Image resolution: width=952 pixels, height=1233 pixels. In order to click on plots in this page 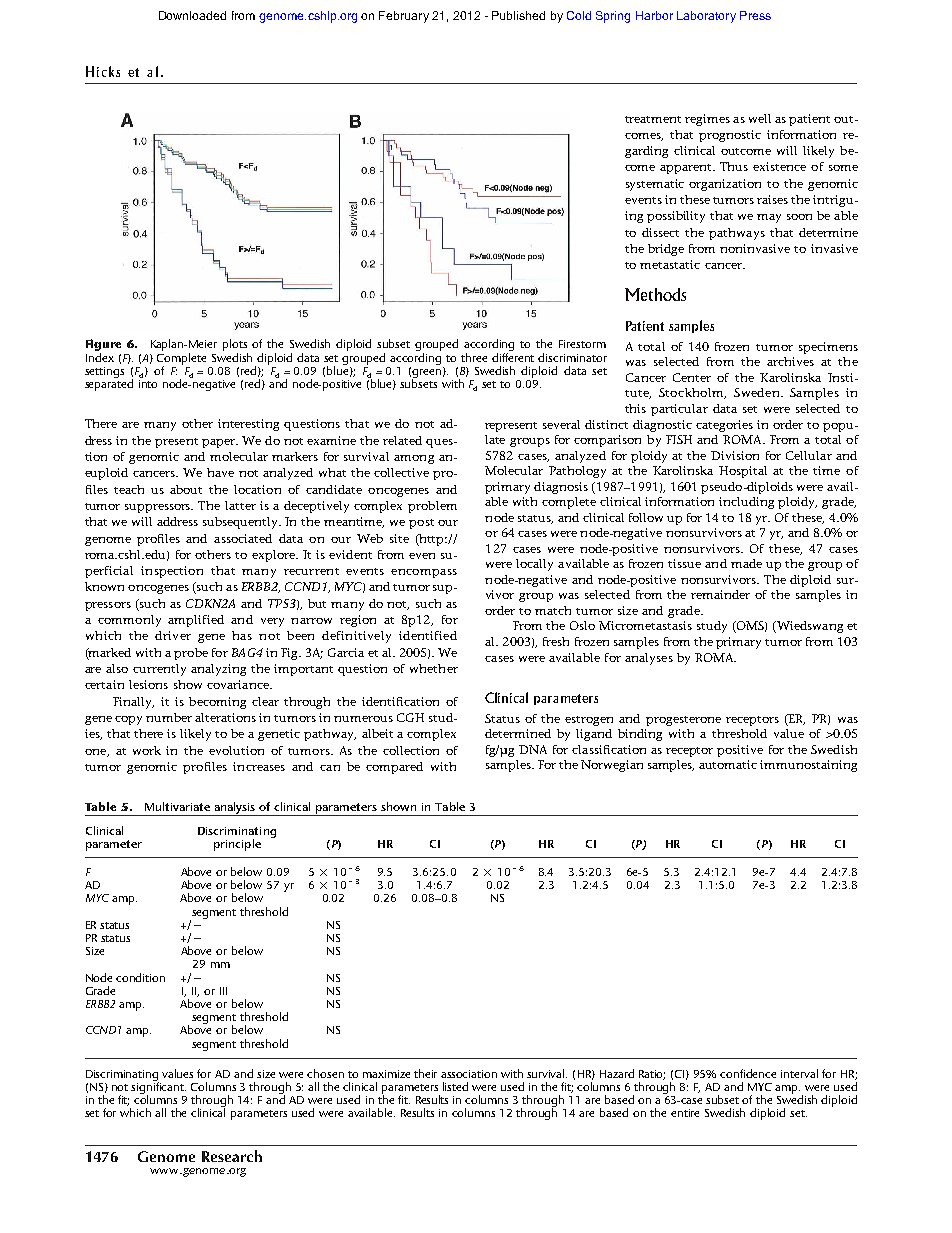, I will do `click(235, 346)`.
